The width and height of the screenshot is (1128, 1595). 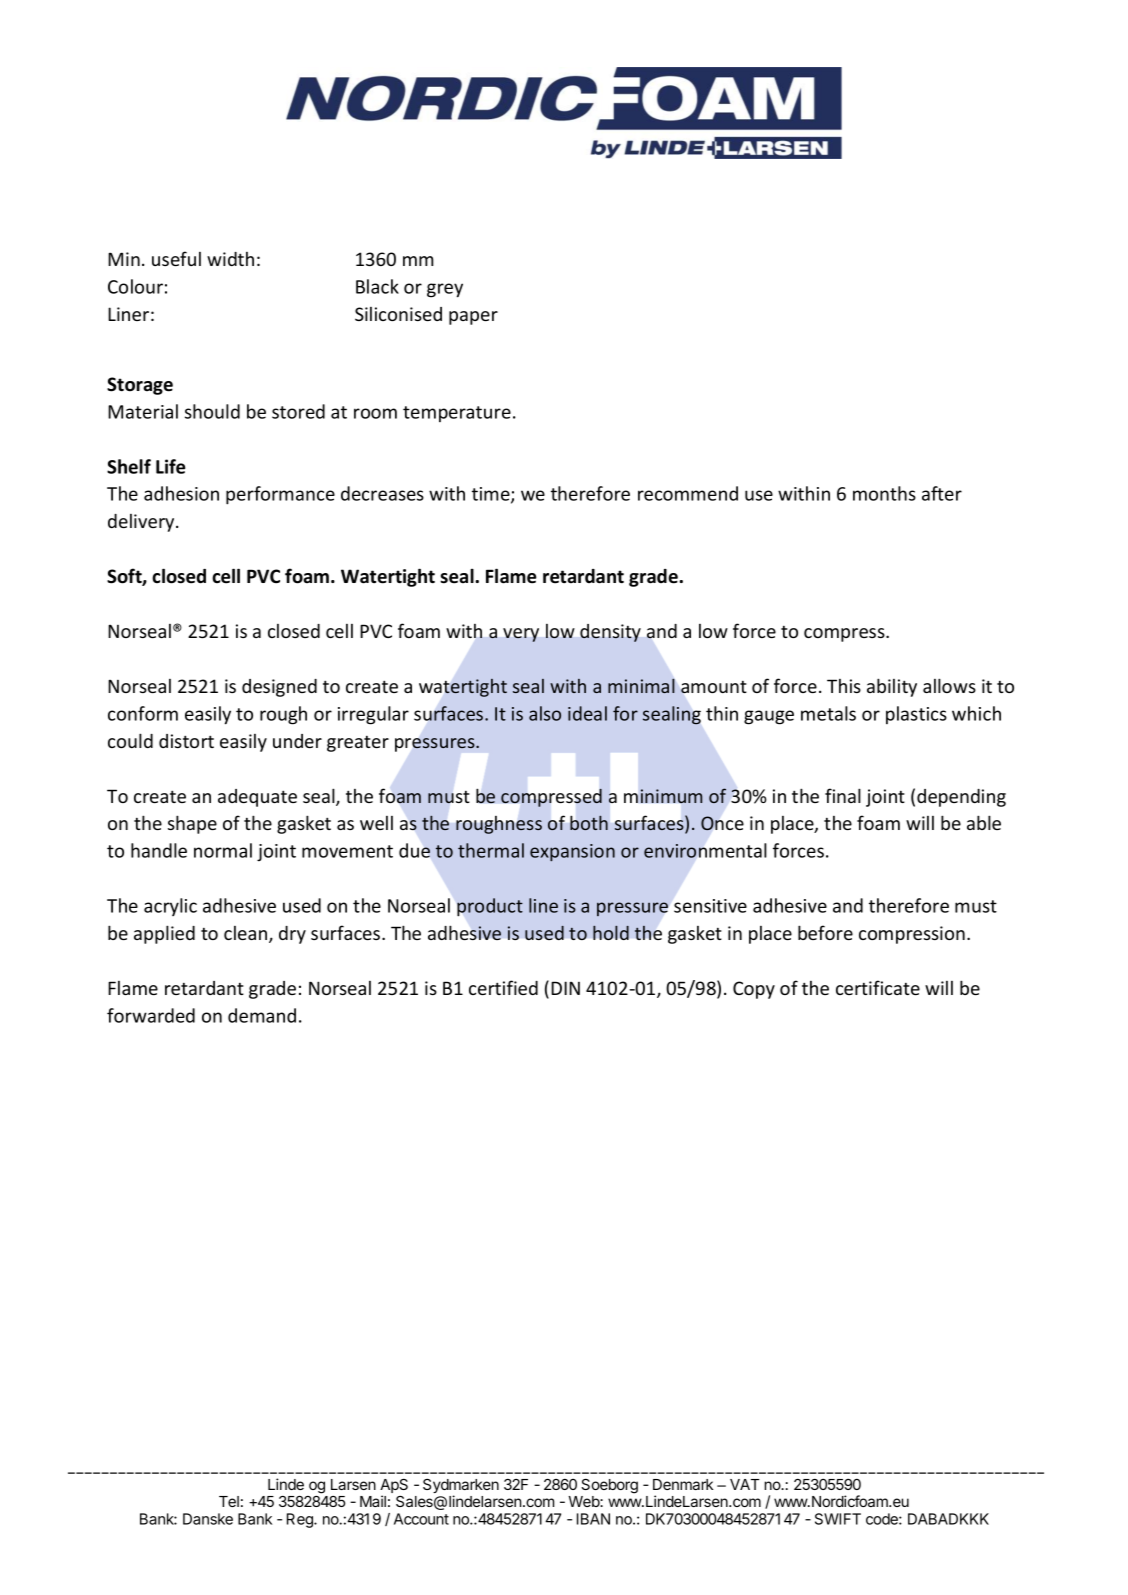 What do you see at coordinates (473, 318) in the screenshot?
I see `paper` at bounding box center [473, 318].
